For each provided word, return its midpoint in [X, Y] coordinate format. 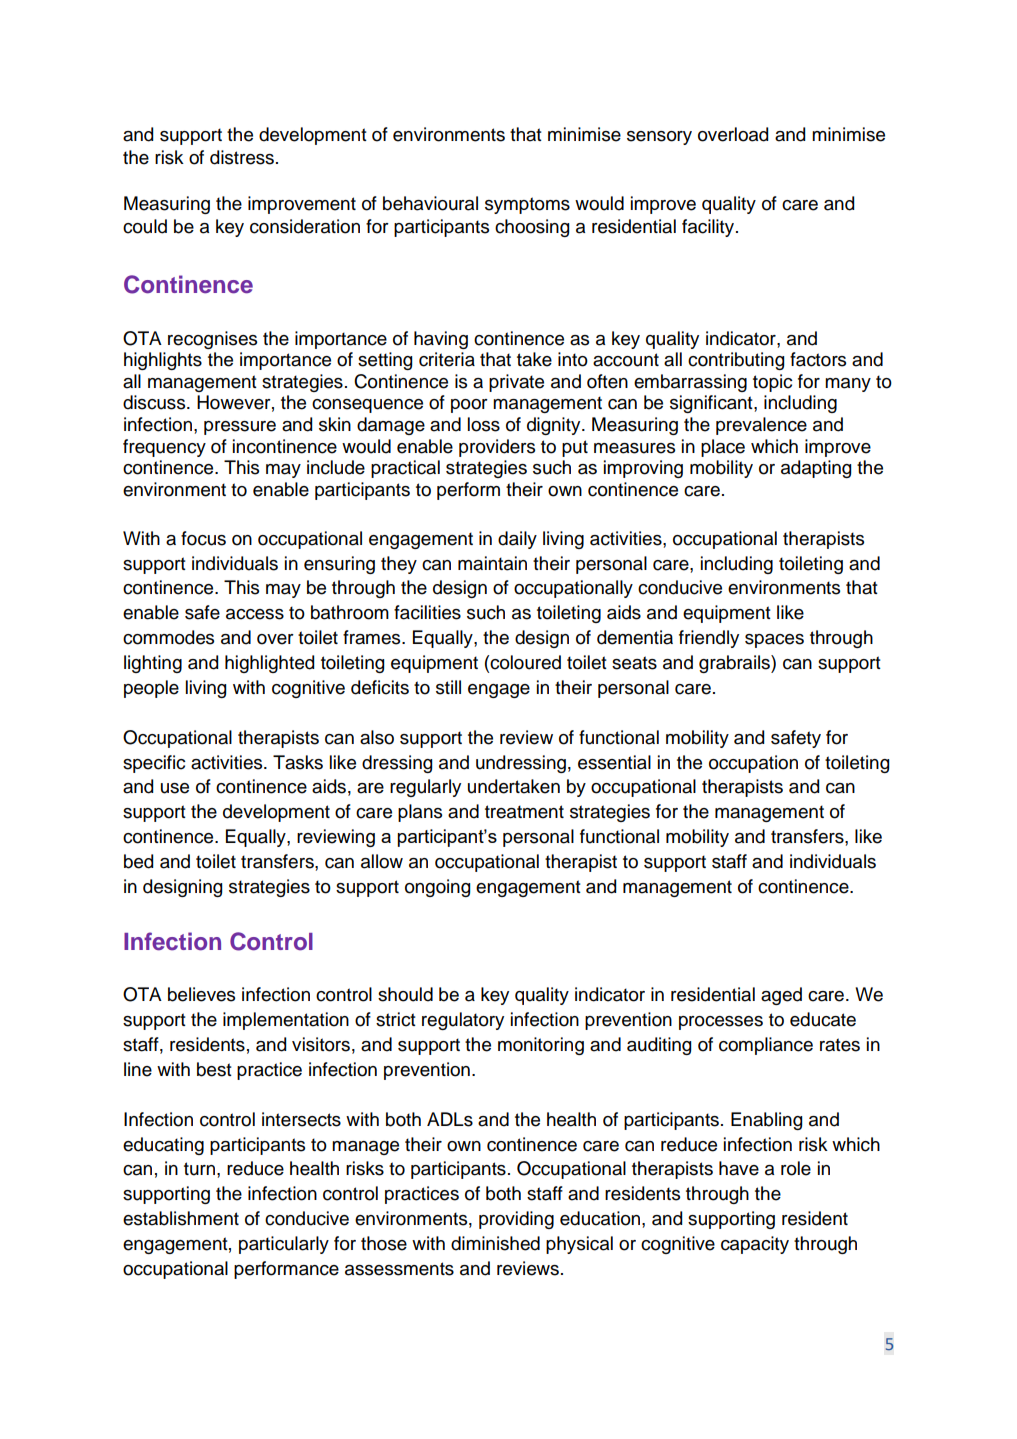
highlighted [269, 664]
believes [201, 994]
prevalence [761, 426]
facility [709, 228]
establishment [181, 1218]
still [448, 687]
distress [242, 157]
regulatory [463, 1021]
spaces [774, 641]
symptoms [527, 205]
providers [497, 448]
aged [781, 996]
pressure [240, 428]
